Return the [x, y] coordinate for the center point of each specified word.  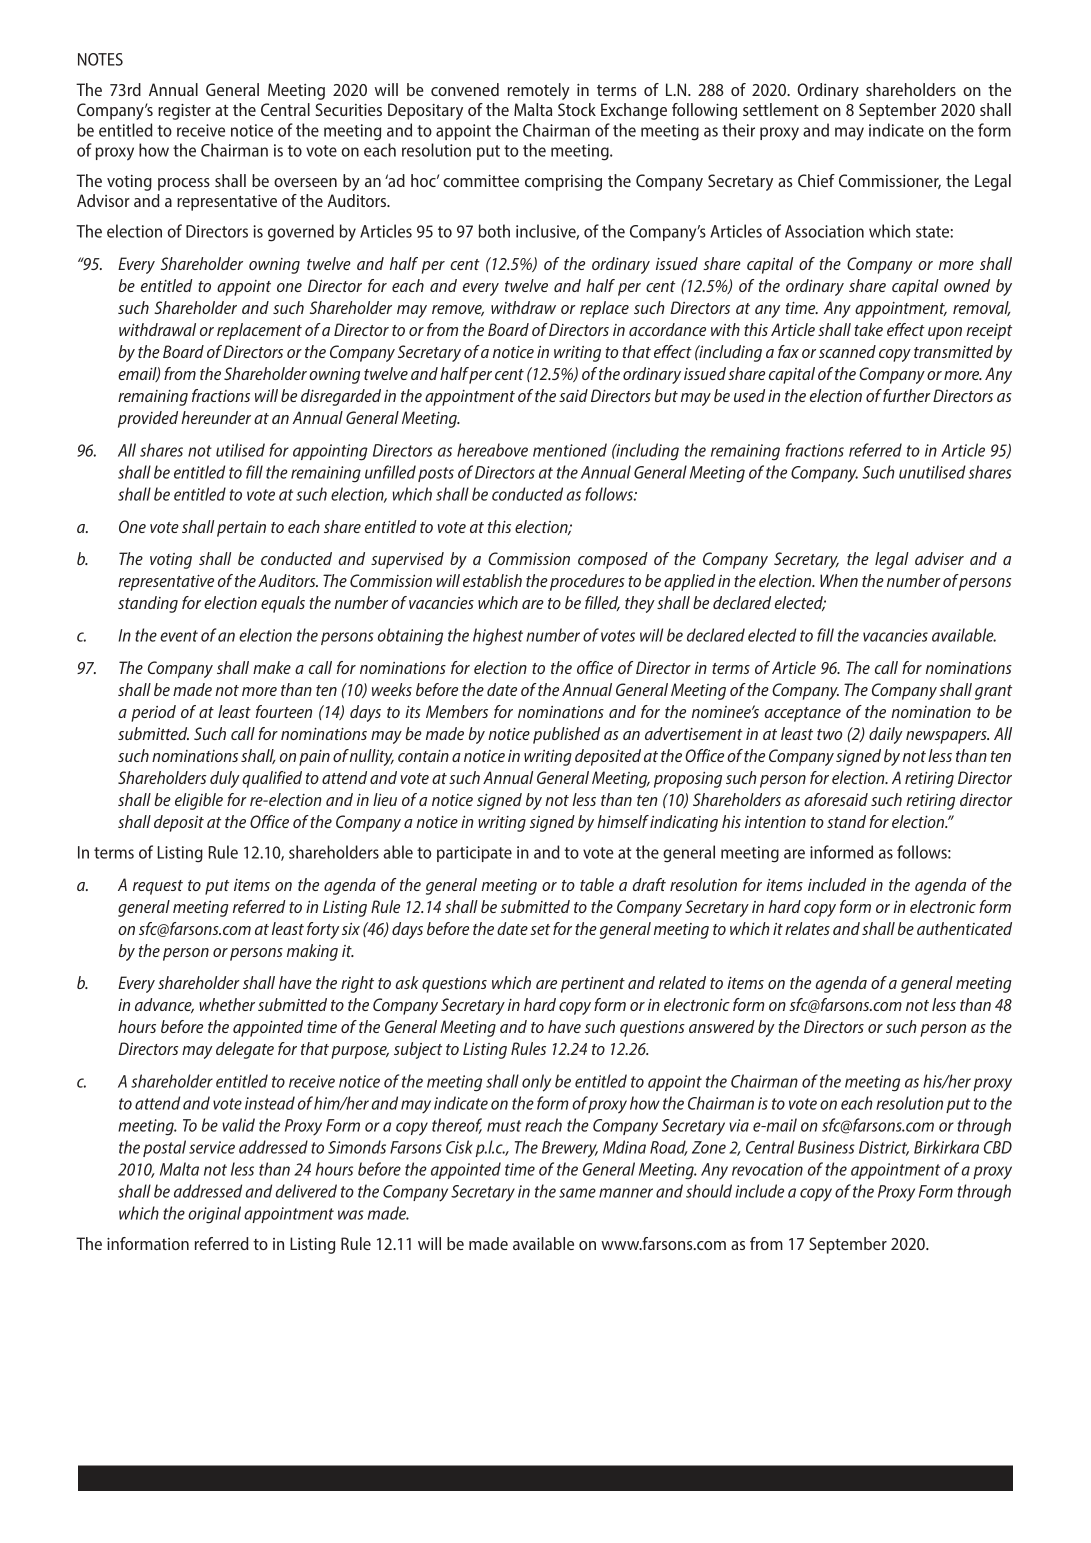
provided [148, 419]
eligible [199, 801]
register [184, 111]
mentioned [570, 450]
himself [623, 821]
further [907, 395]
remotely [539, 91]
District [884, 1148]
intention [775, 822]
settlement [781, 109]
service [212, 1147]
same [577, 1193]
